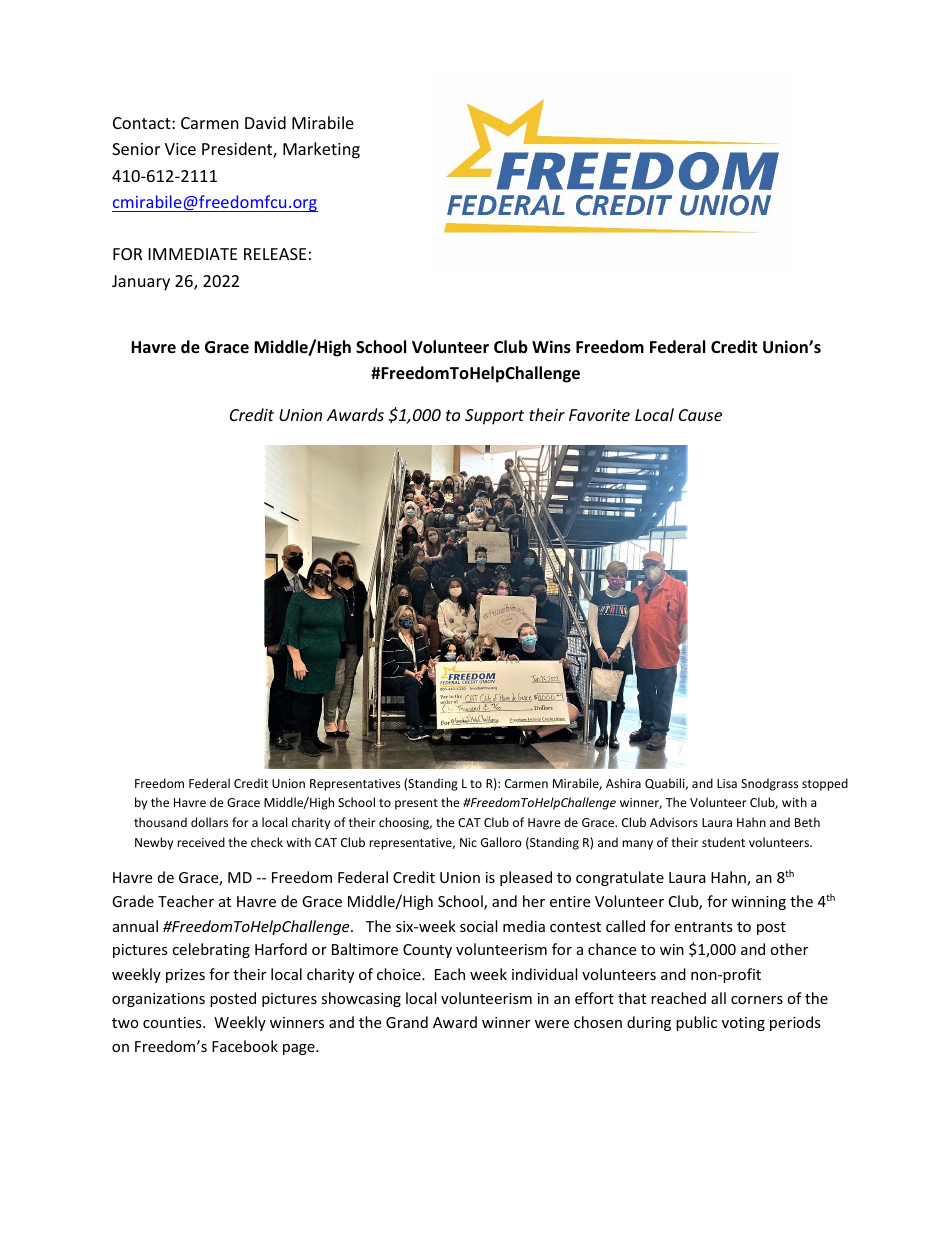 The height and width of the screenshot is (1233, 952). What do you see at coordinates (209, 822) in the screenshot?
I see `dollars` at bounding box center [209, 822].
